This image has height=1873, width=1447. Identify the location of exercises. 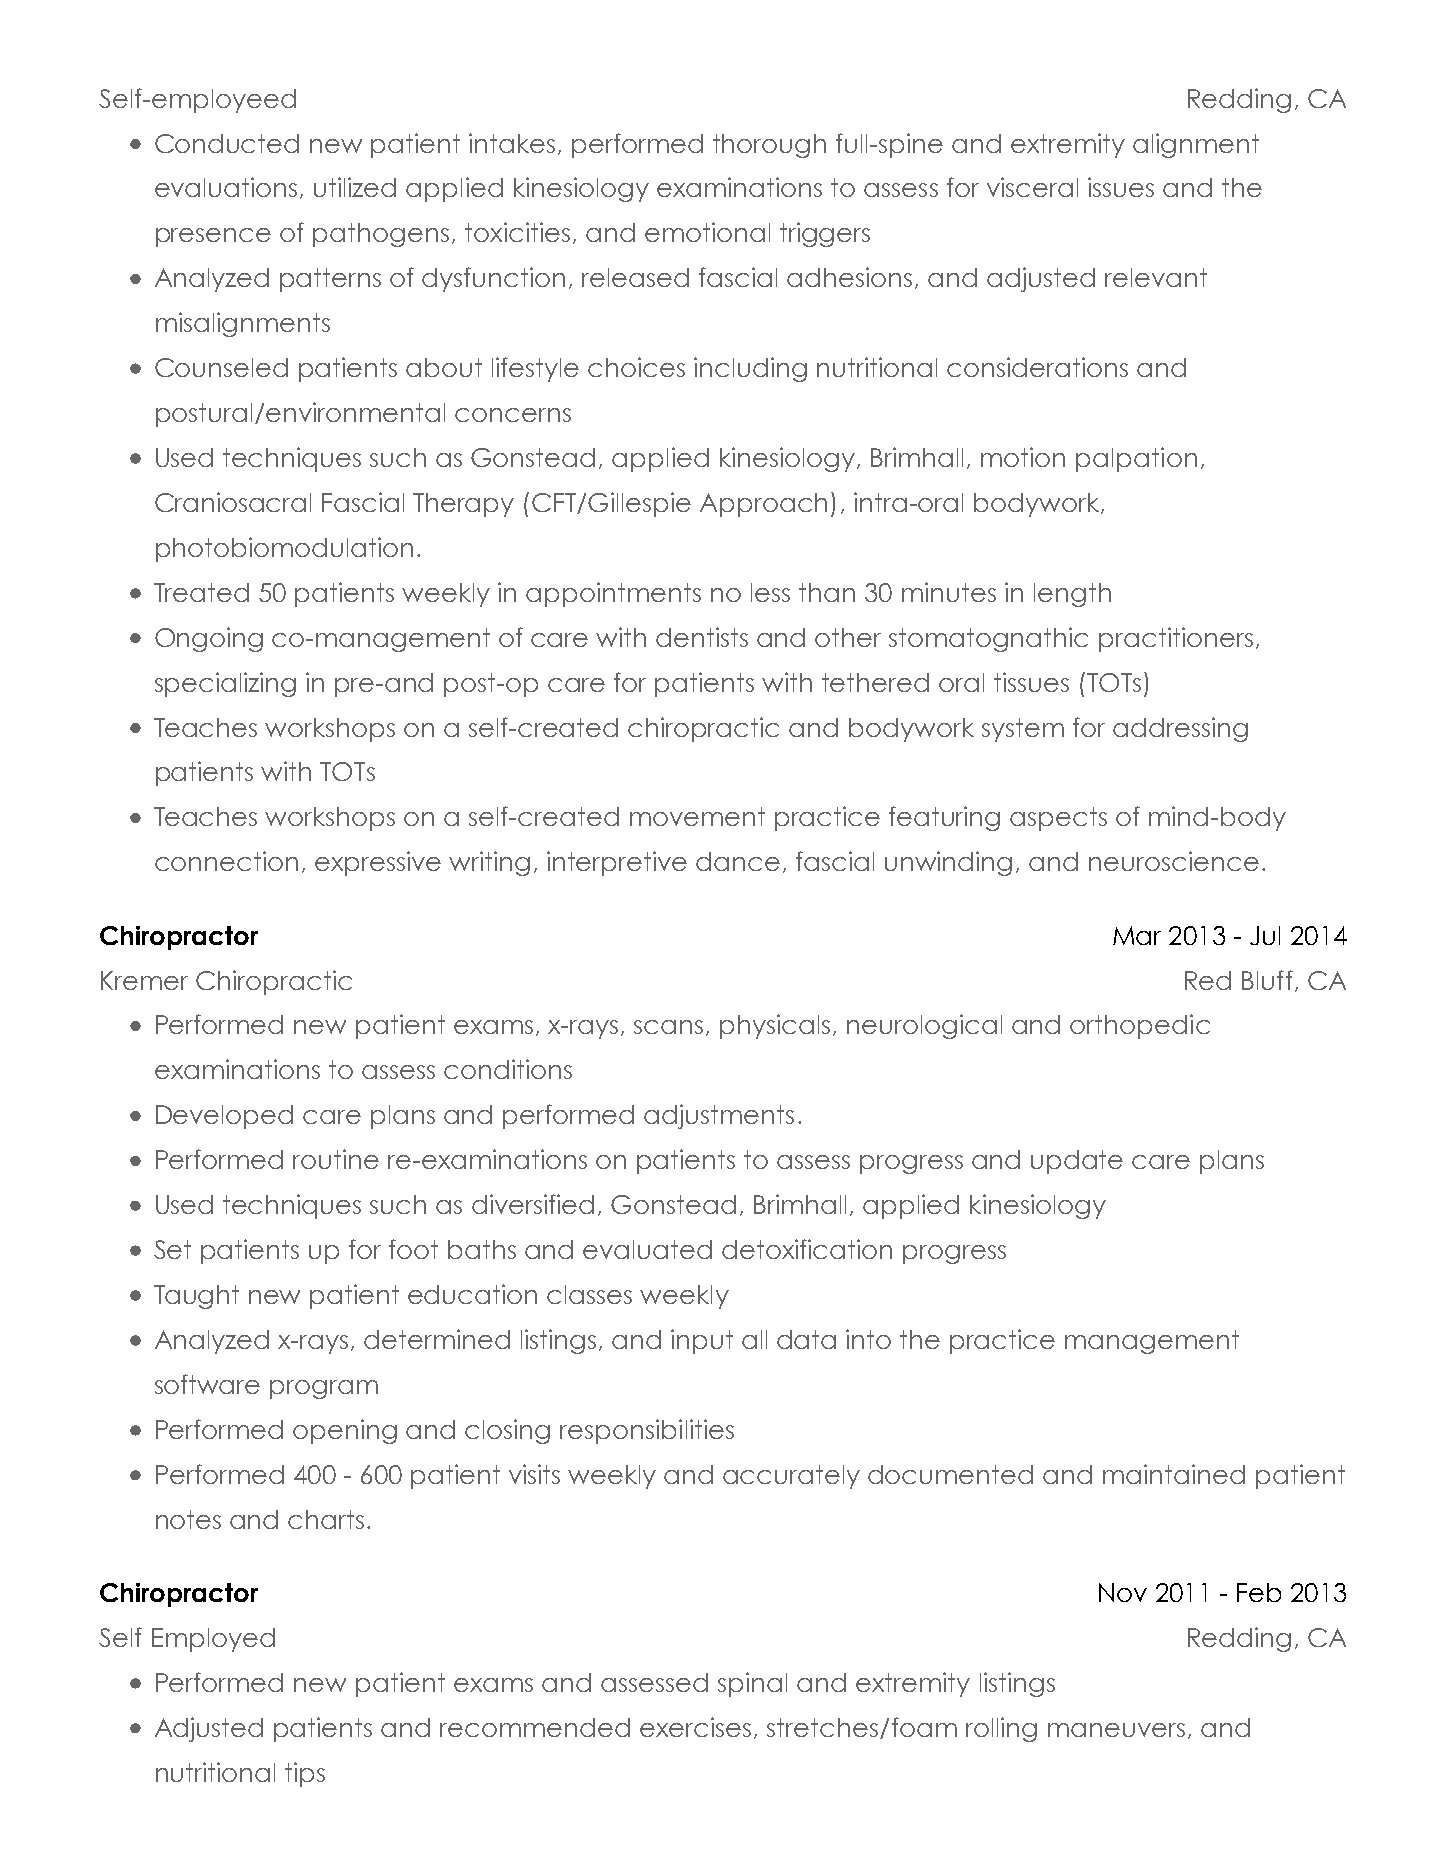
(695, 1727).
